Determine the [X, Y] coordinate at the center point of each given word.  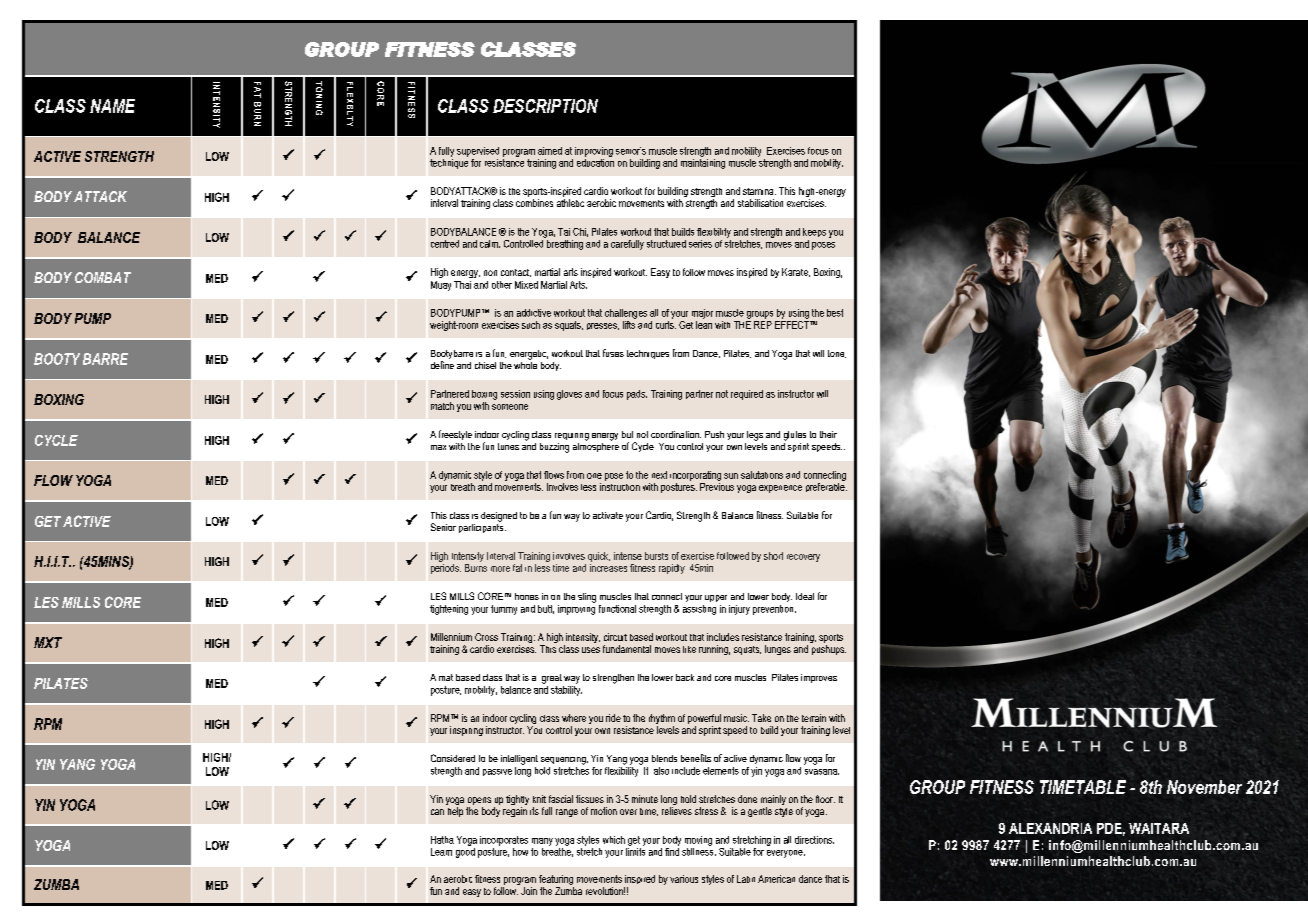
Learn [441, 852]
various [684, 879]
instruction [620, 487]
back [685, 677]
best [835, 313]
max [438, 447]
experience [780, 489]
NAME [112, 106]
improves [819, 678]
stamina [759, 191]
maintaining [703, 162]
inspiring [466, 731]
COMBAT [103, 277]
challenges [626, 314]
